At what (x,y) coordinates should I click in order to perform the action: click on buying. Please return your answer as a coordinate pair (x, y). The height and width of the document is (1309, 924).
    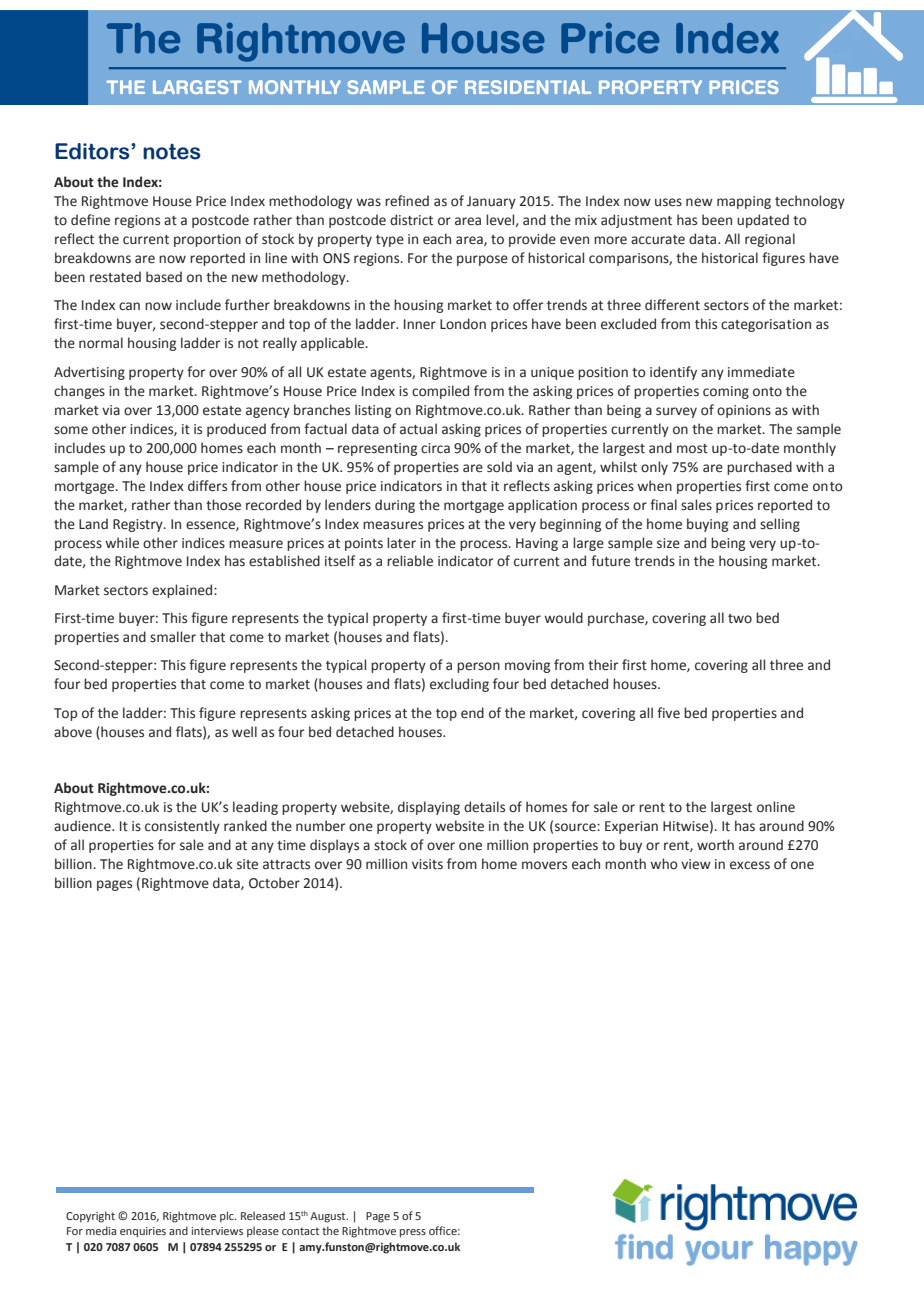
    Looking at the image, I should click on (707, 525).
